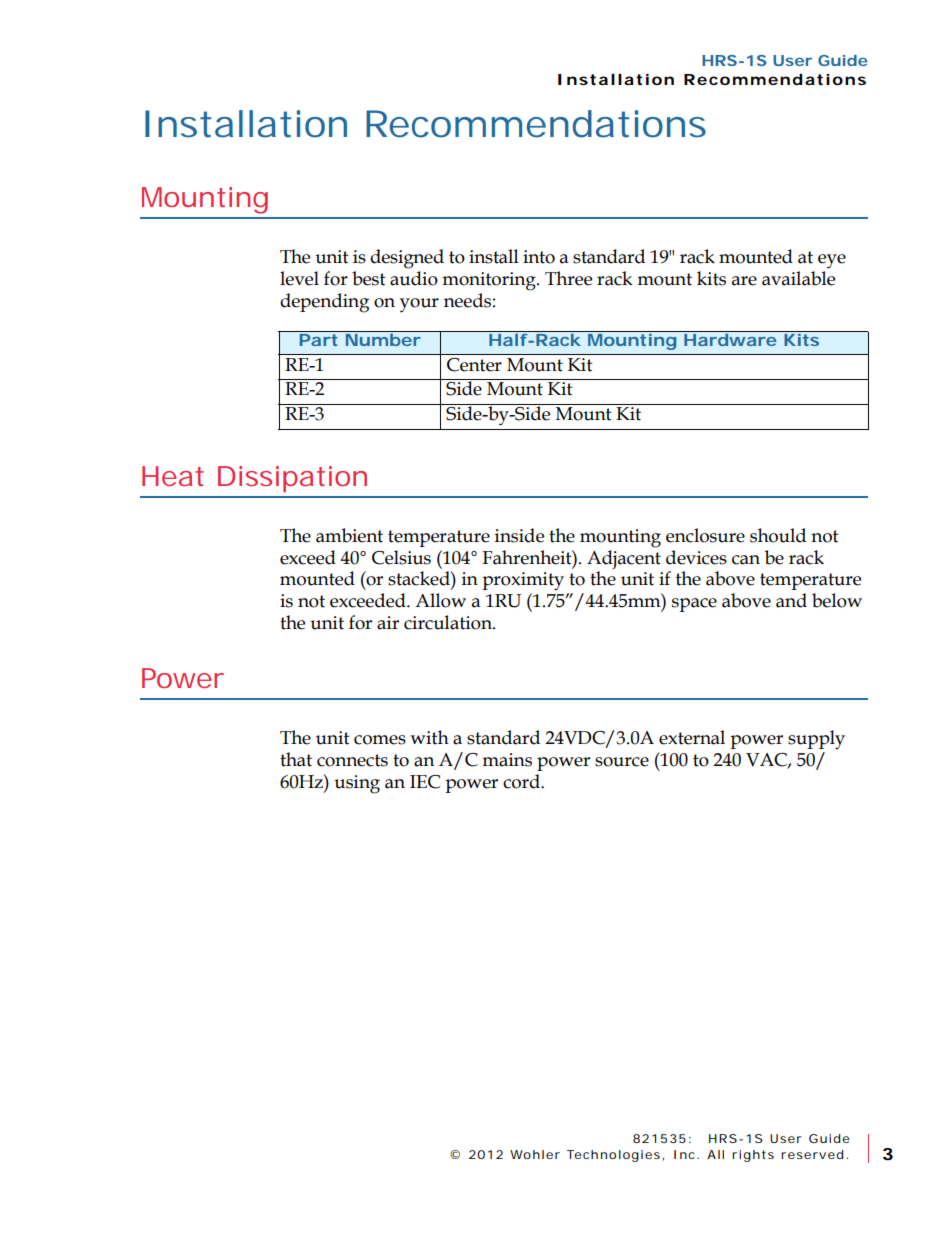 The image size is (952, 1233). Describe the element at coordinates (388, 623) in the screenshot. I see `air` at that location.
